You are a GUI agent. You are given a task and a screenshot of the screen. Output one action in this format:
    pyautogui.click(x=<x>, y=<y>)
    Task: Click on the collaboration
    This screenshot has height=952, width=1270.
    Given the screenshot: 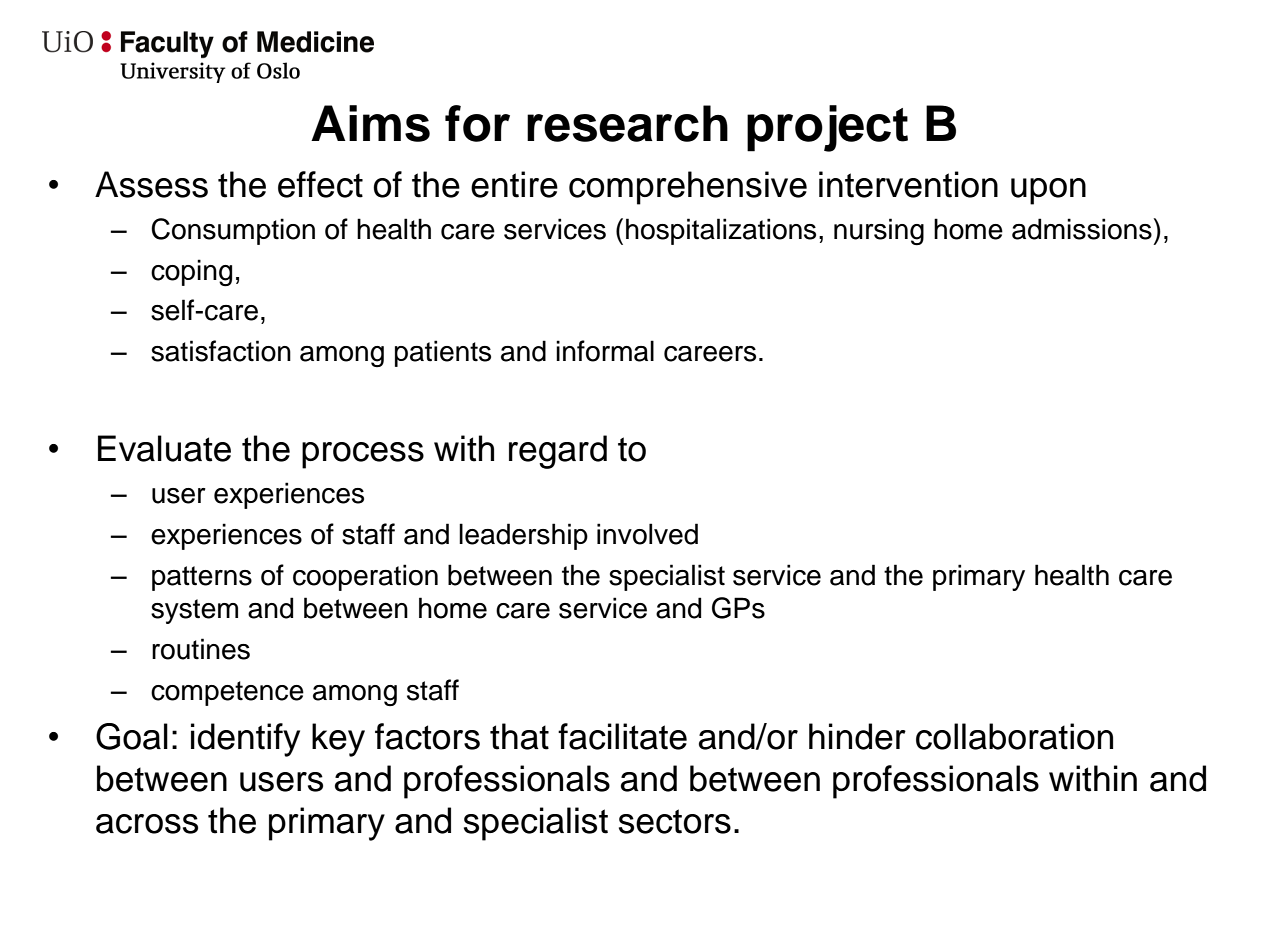 What is the action you would take?
    pyautogui.click(x=1014, y=736)
